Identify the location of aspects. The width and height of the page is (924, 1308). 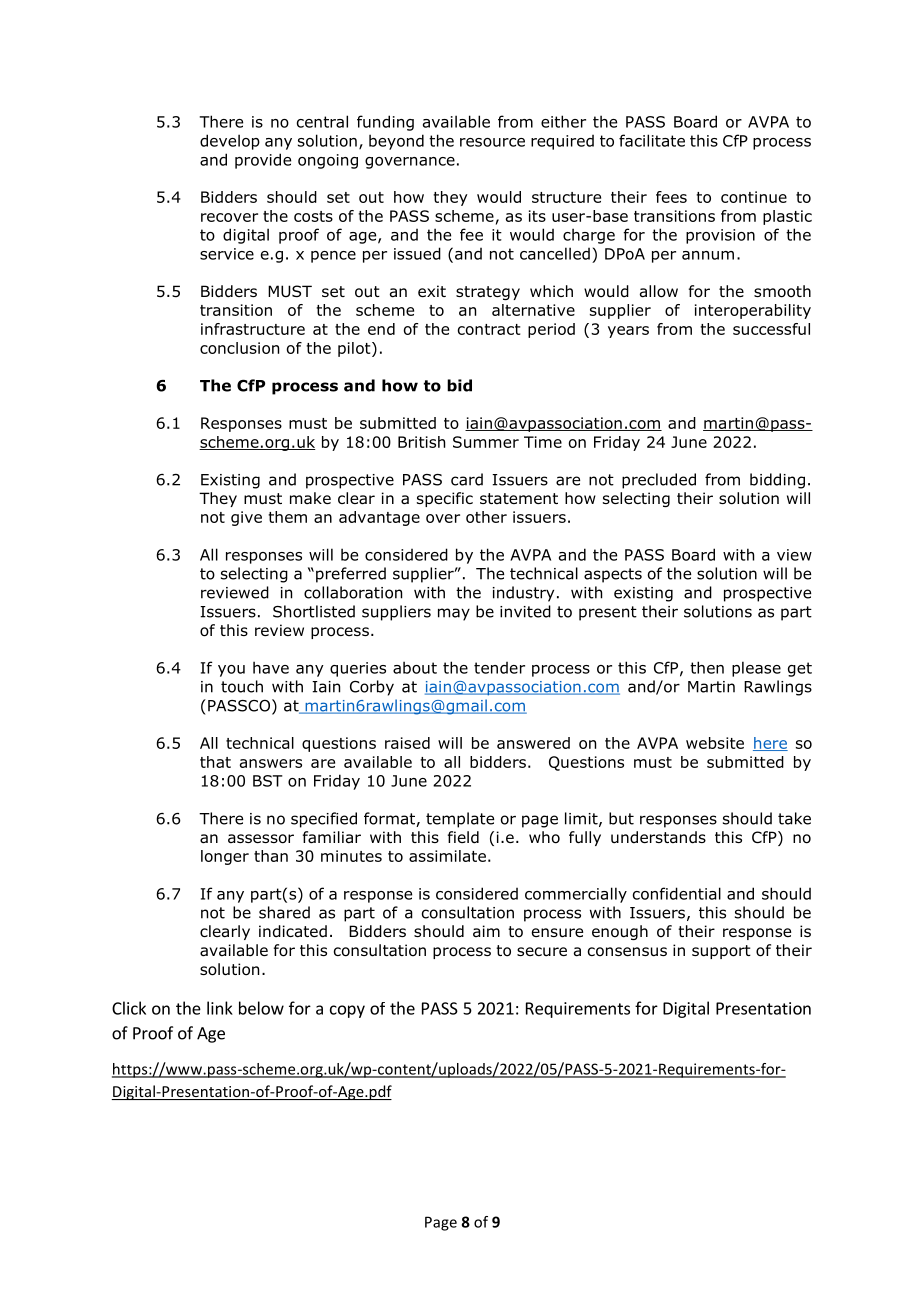
(613, 575).
